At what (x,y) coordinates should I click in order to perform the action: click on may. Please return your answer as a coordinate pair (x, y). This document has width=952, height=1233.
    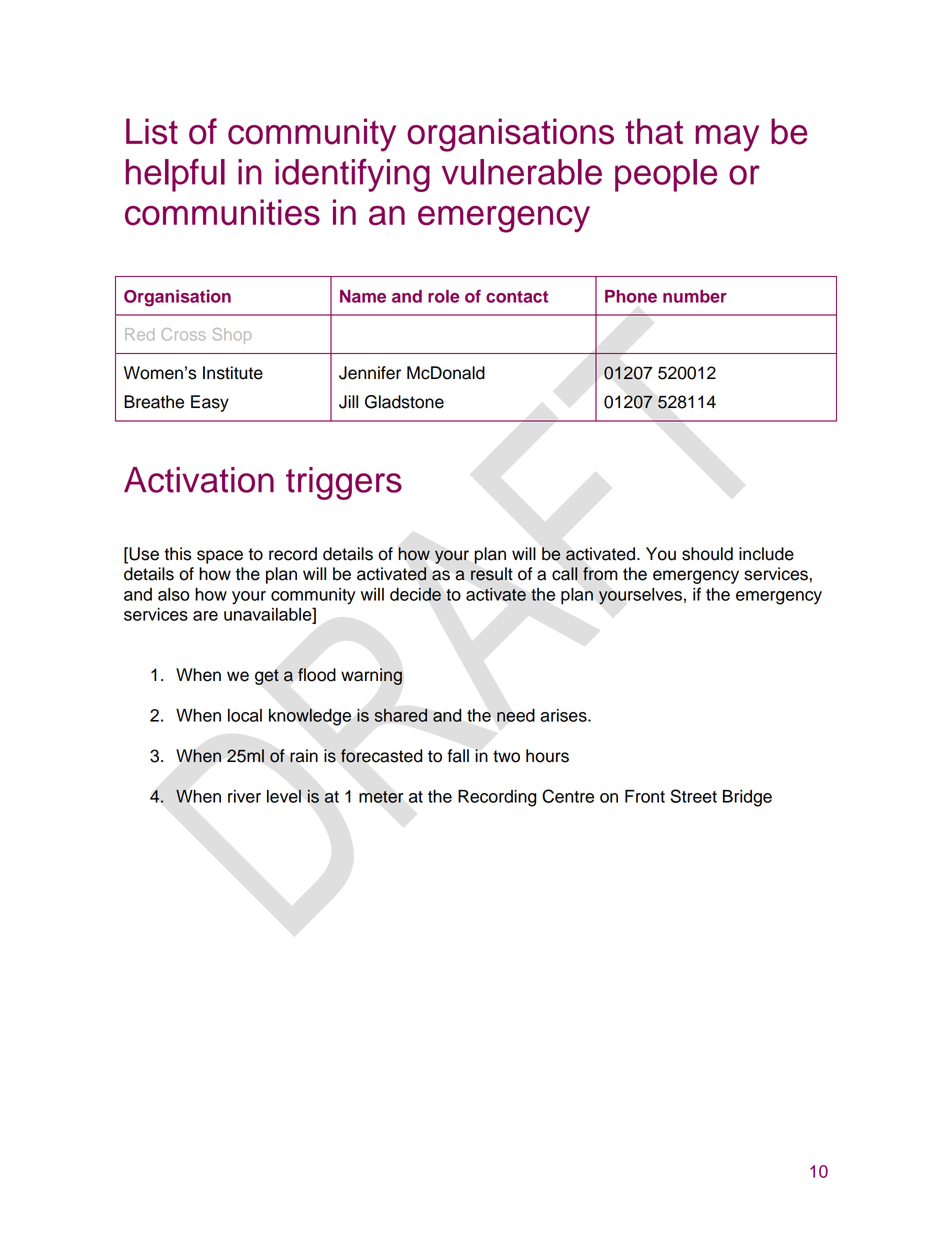
    Looking at the image, I should click on (727, 138).
